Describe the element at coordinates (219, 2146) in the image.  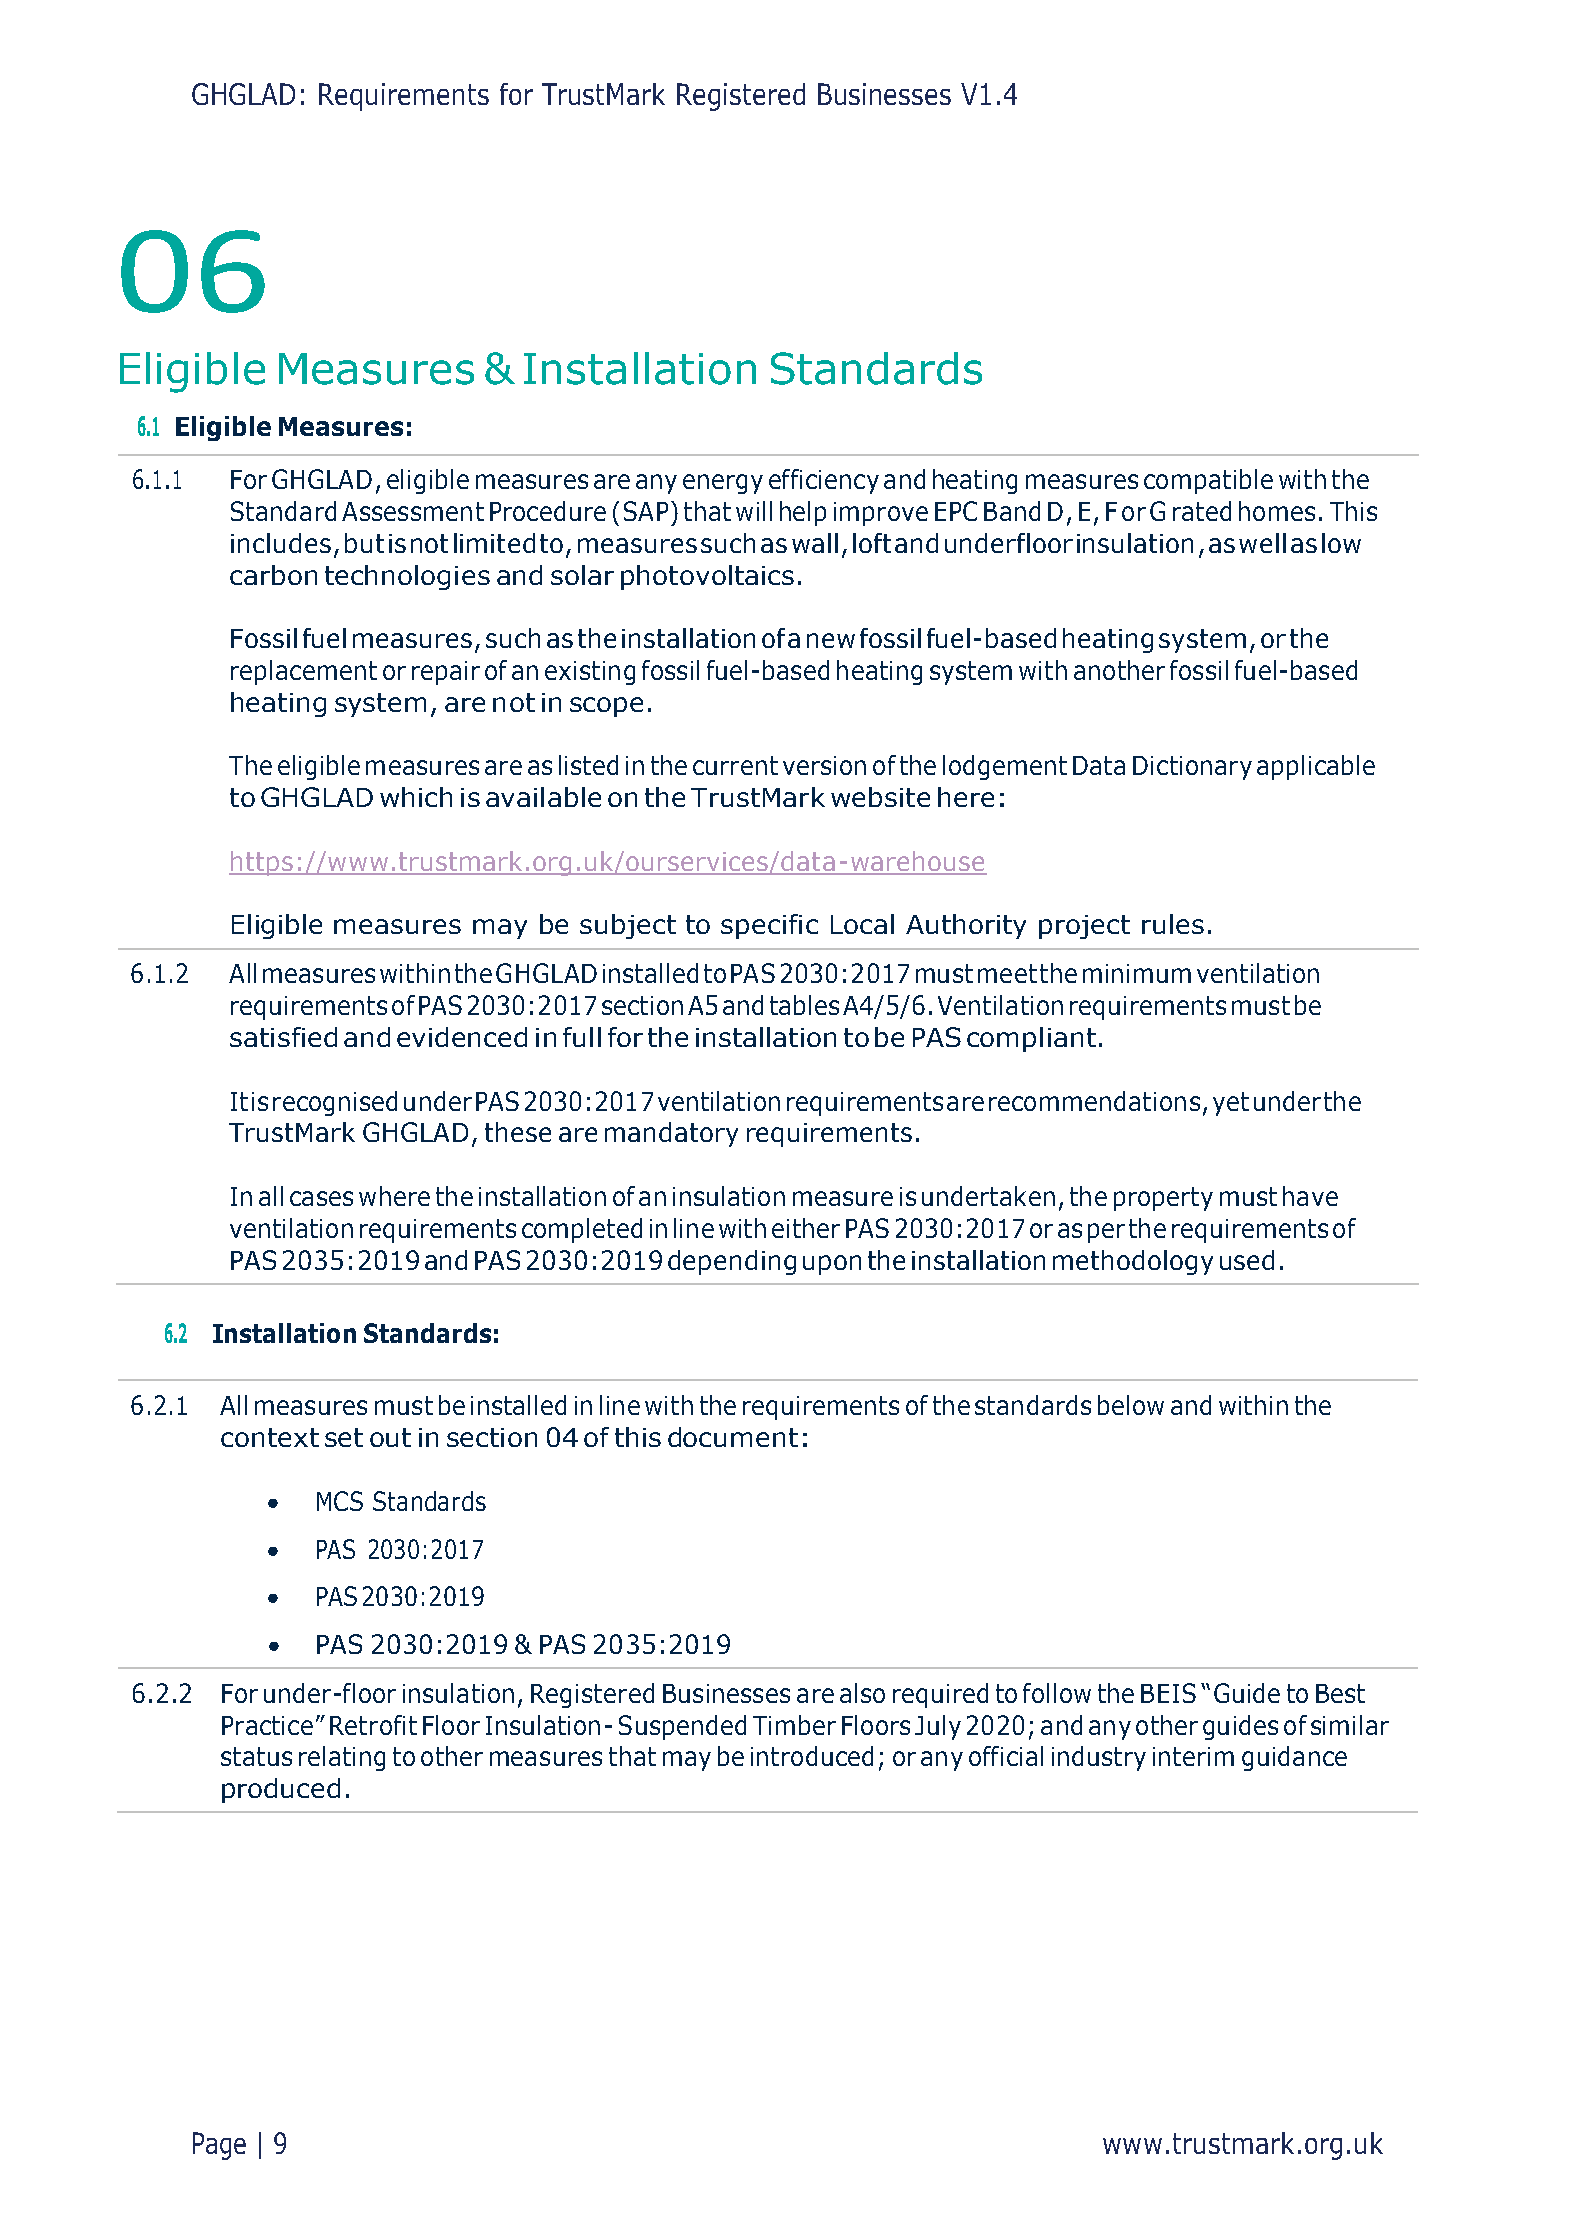
I see `Page` at that location.
